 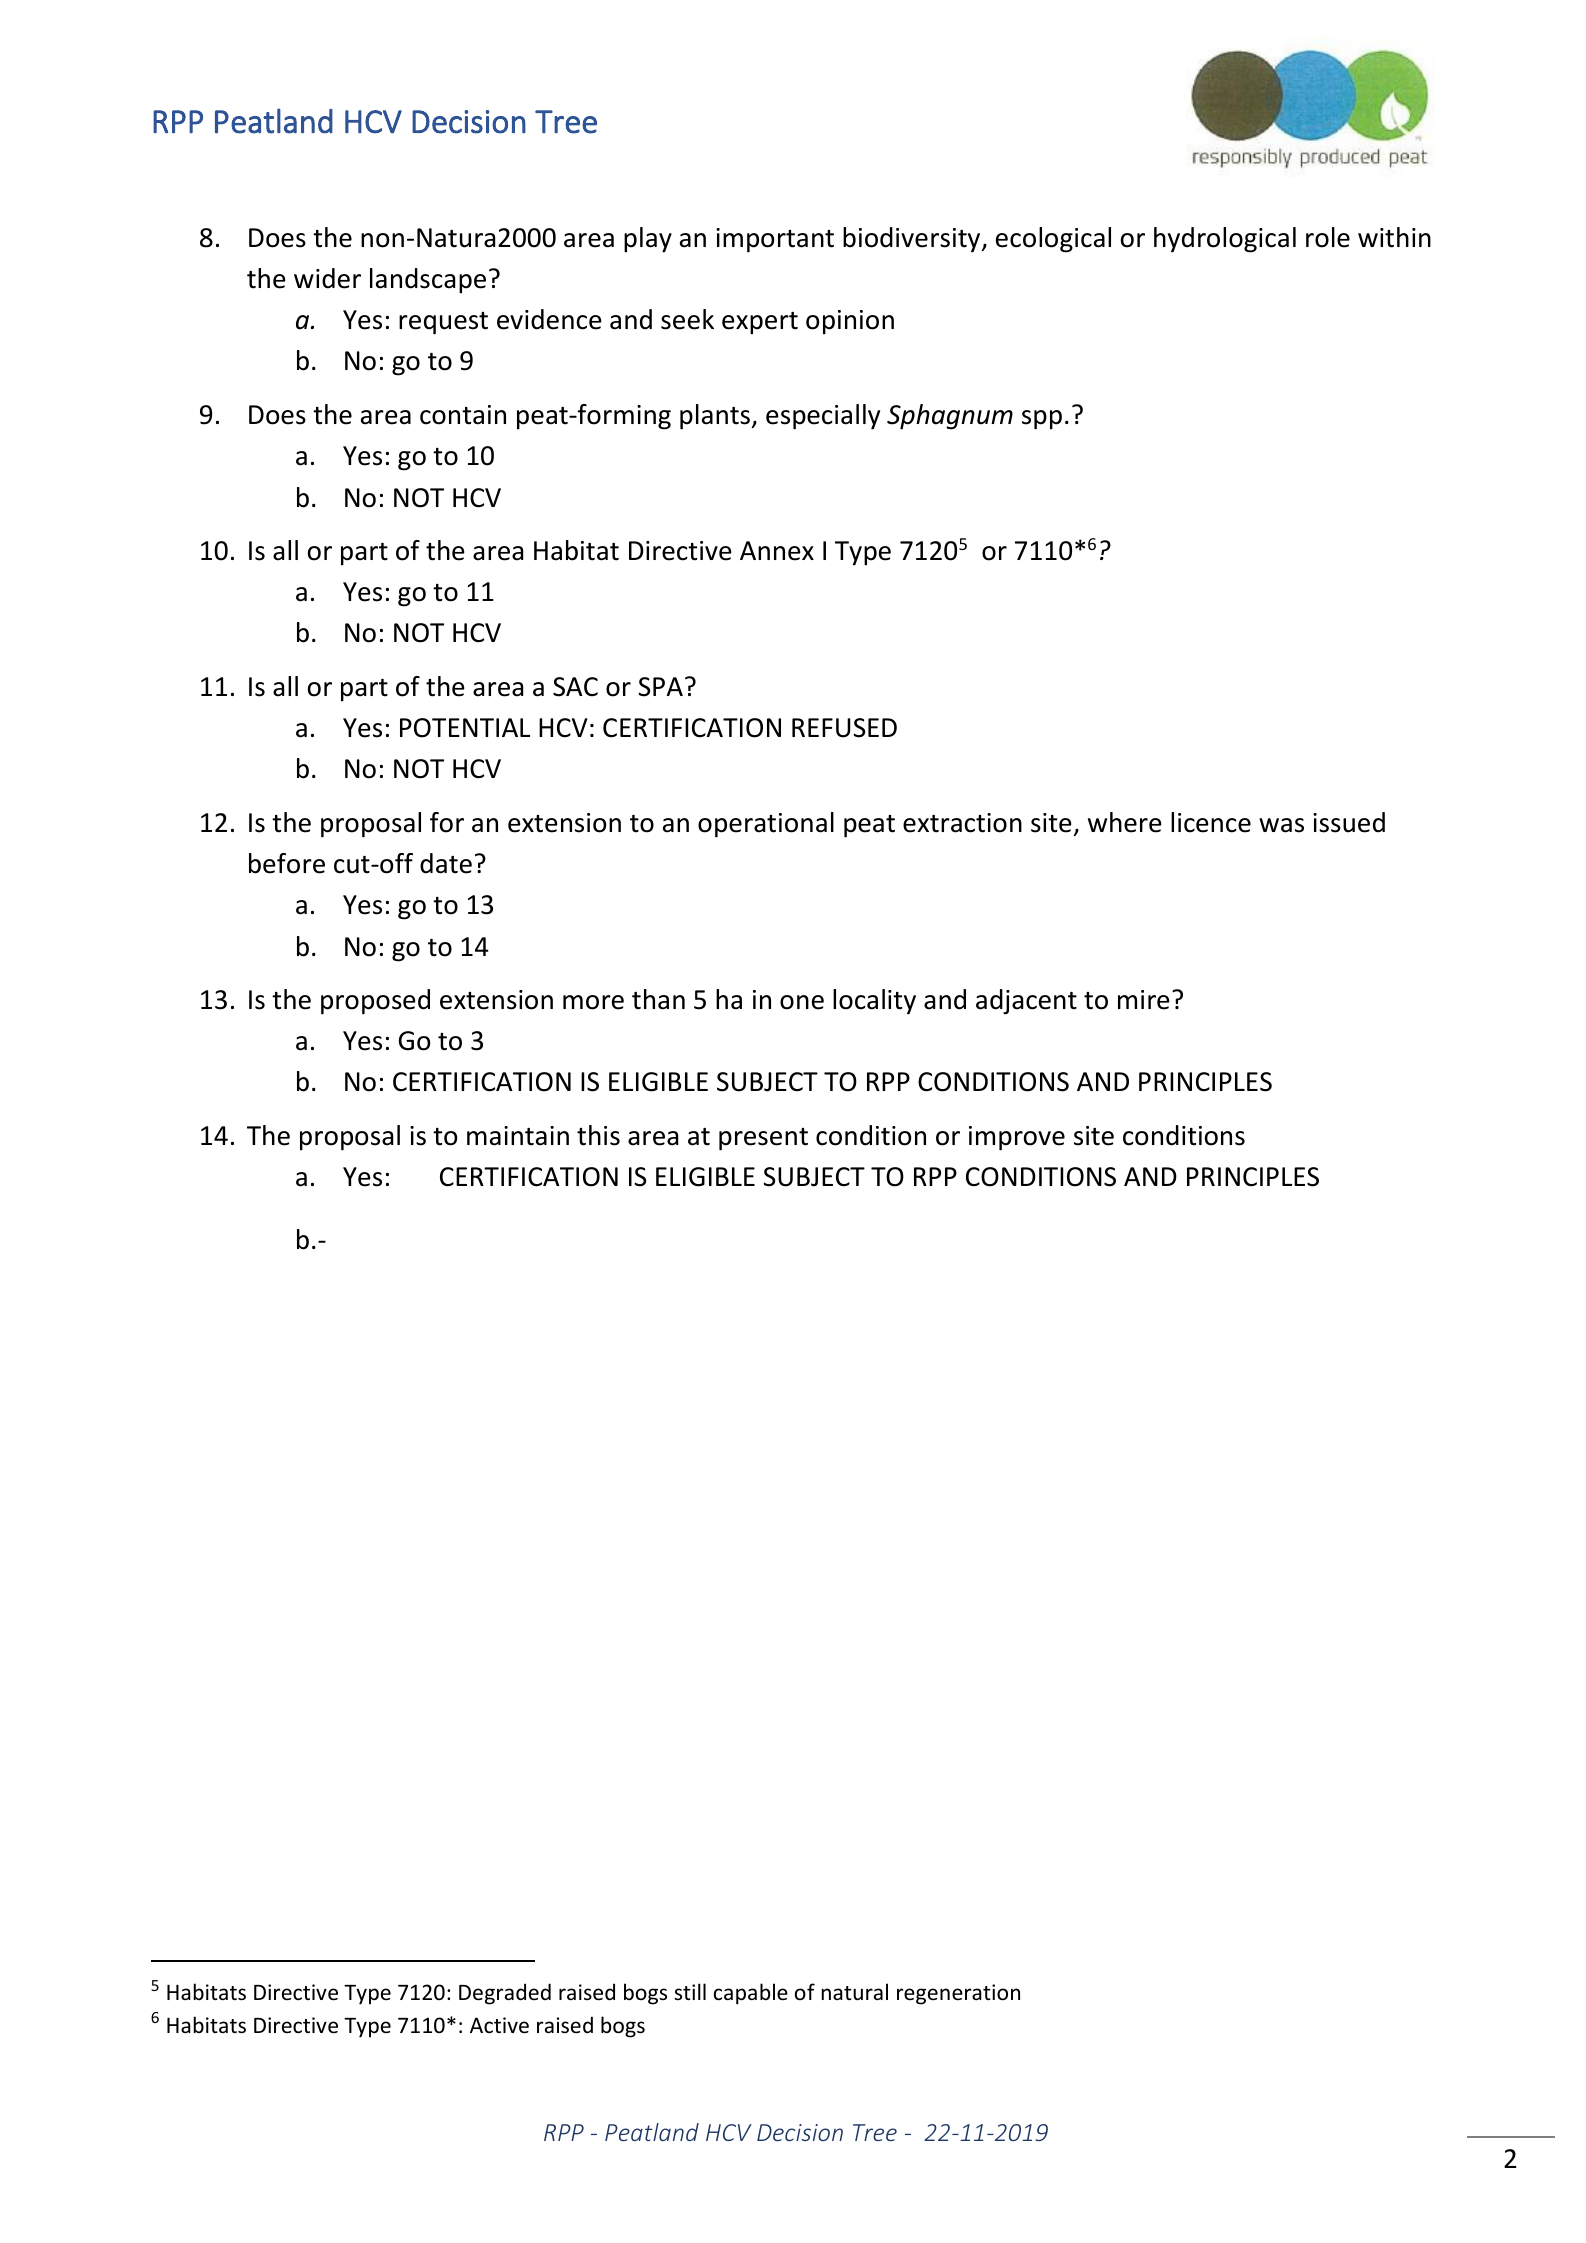 I want to click on landscape, so click(x=428, y=281).
